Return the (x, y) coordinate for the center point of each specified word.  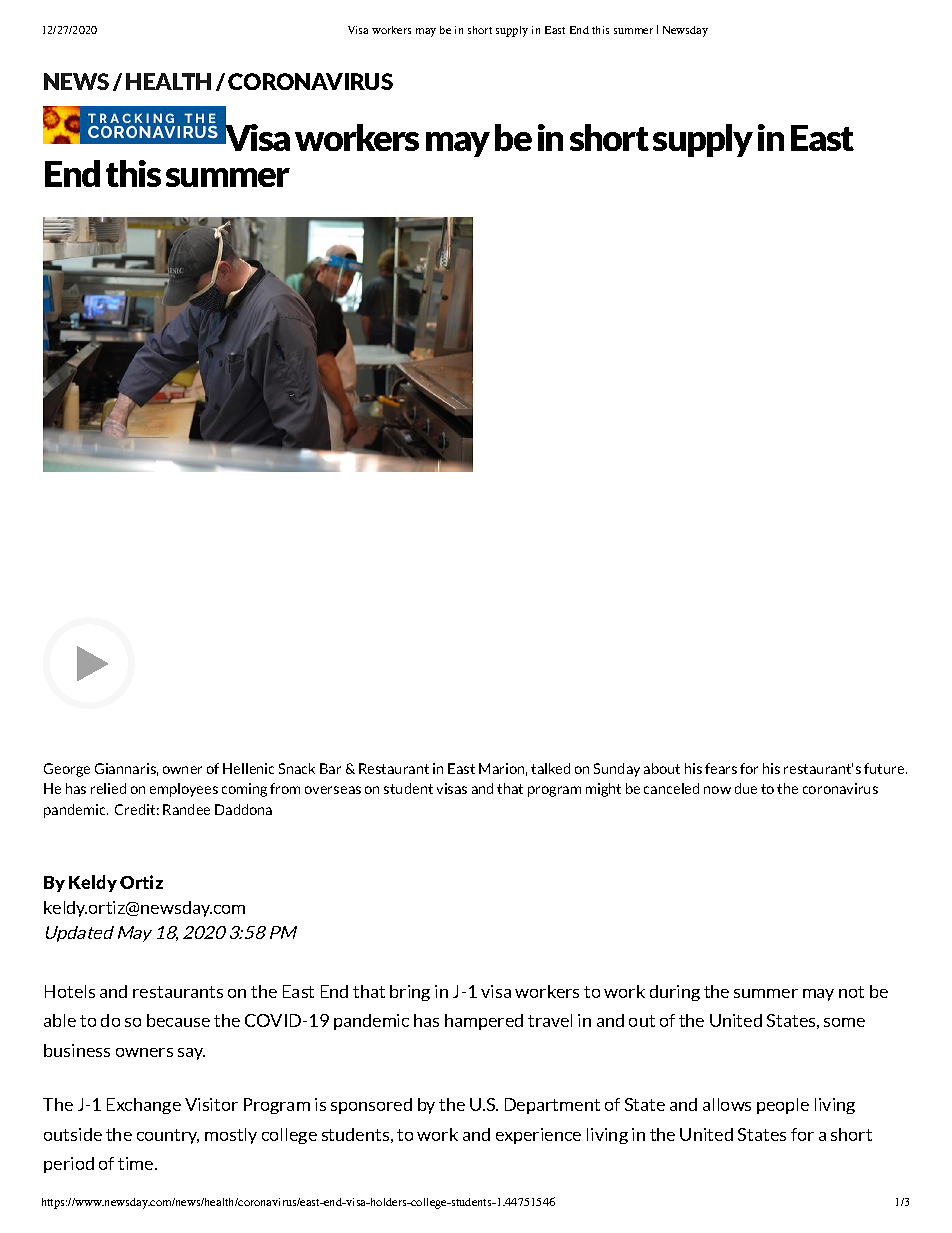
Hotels (70, 991)
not (851, 992)
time (137, 1163)
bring (410, 993)
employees (184, 790)
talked (550, 768)
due (746, 788)
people (783, 1106)
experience (538, 1136)
